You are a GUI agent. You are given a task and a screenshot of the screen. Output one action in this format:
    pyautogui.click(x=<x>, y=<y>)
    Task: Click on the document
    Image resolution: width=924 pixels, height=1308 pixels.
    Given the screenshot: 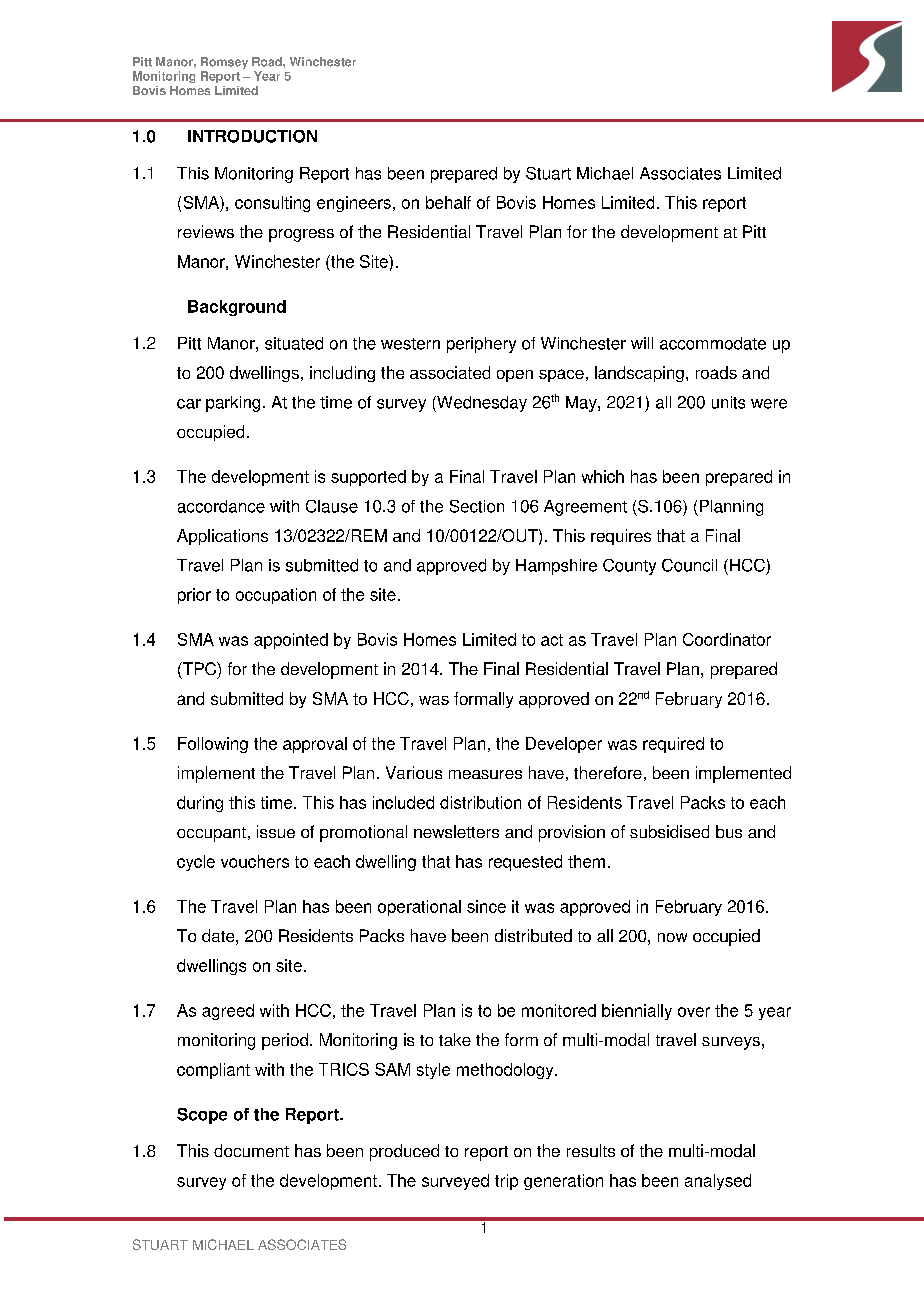 What is the action you would take?
    pyautogui.click(x=251, y=1150)
